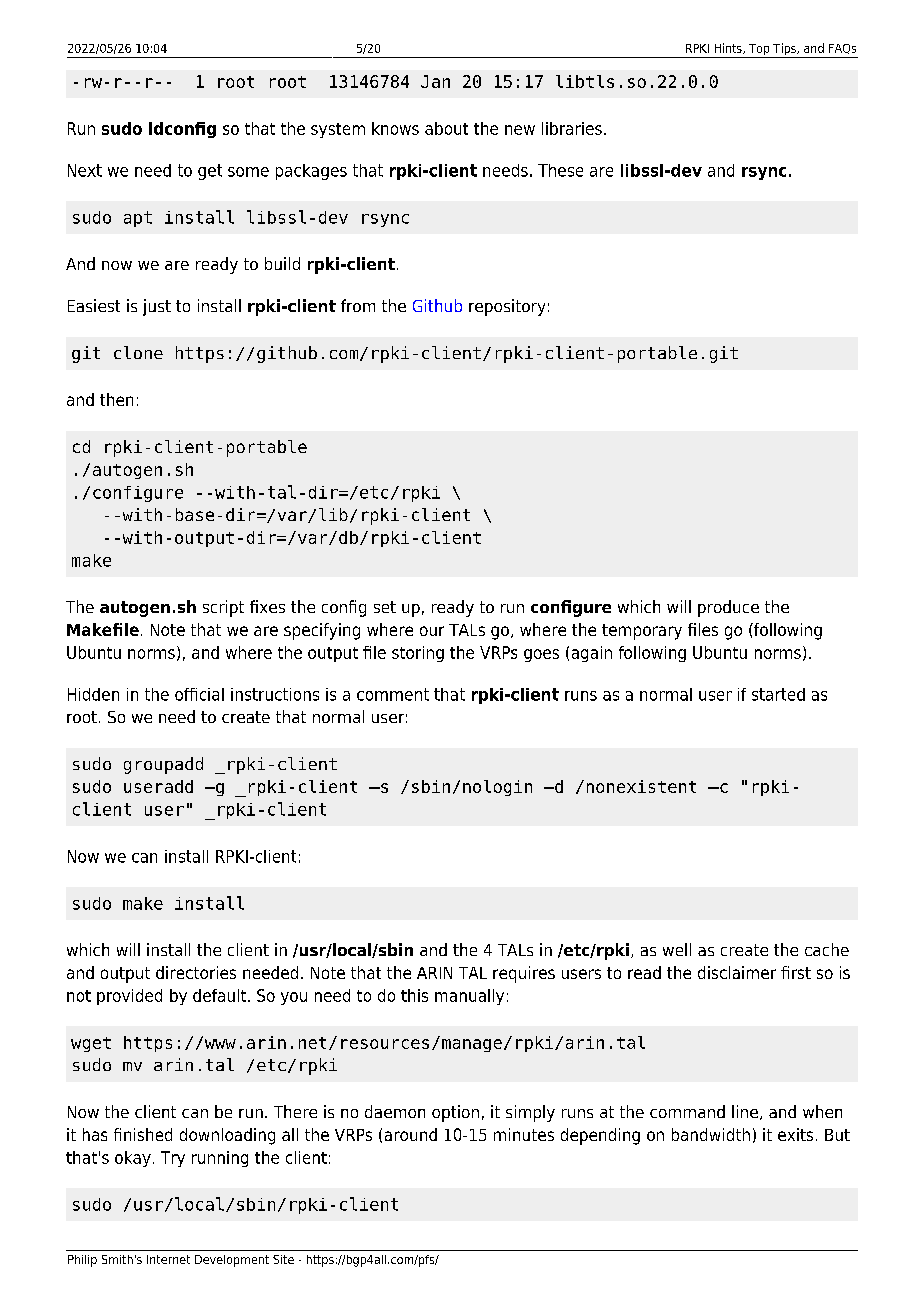 The height and width of the screenshot is (1308, 924). I want to click on produce, so click(728, 608).
